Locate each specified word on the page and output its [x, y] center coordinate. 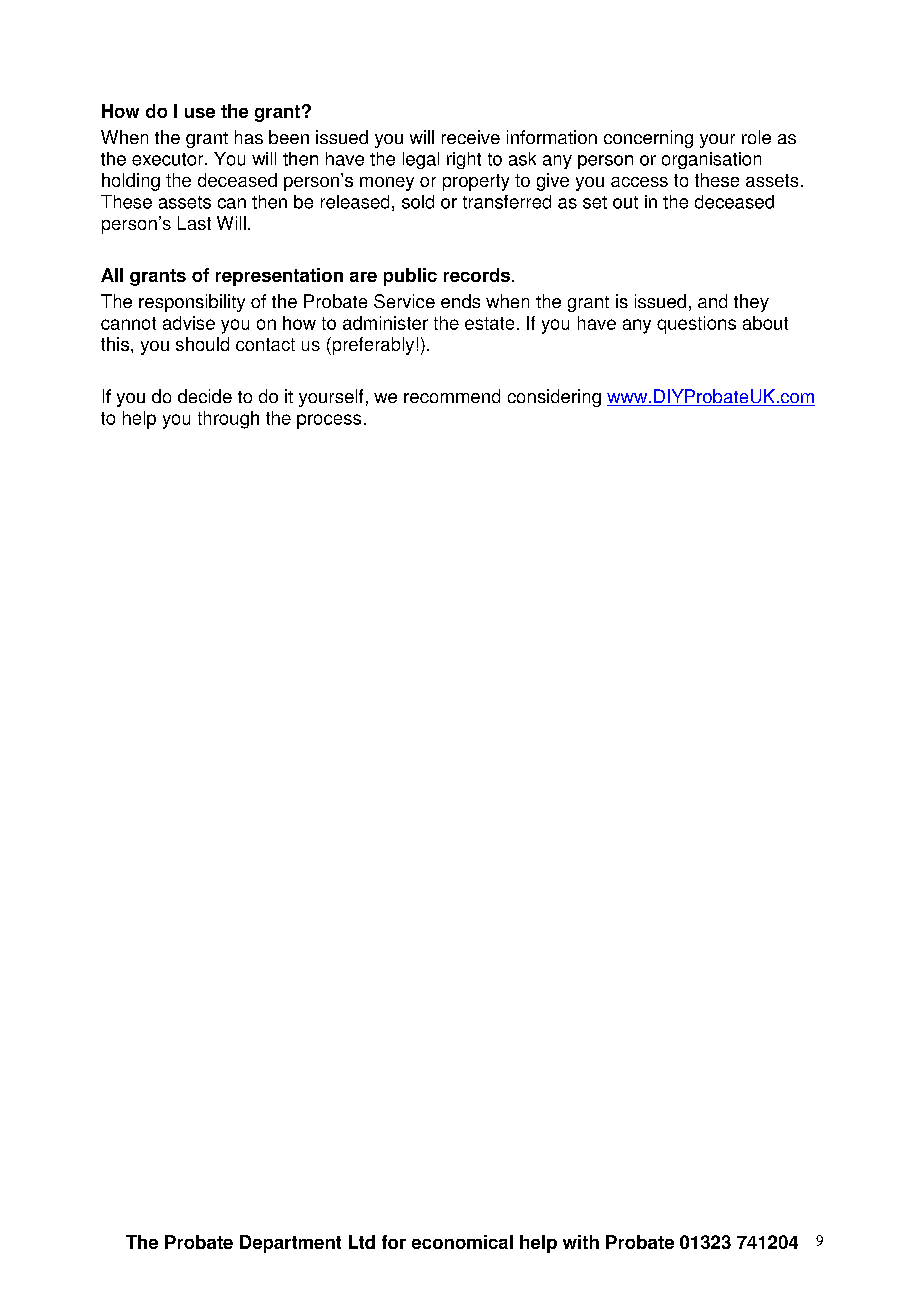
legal [421, 160]
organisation [711, 160]
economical [462, 1242]
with [581, 1242]
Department [290, 1244]
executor [169, 159]
